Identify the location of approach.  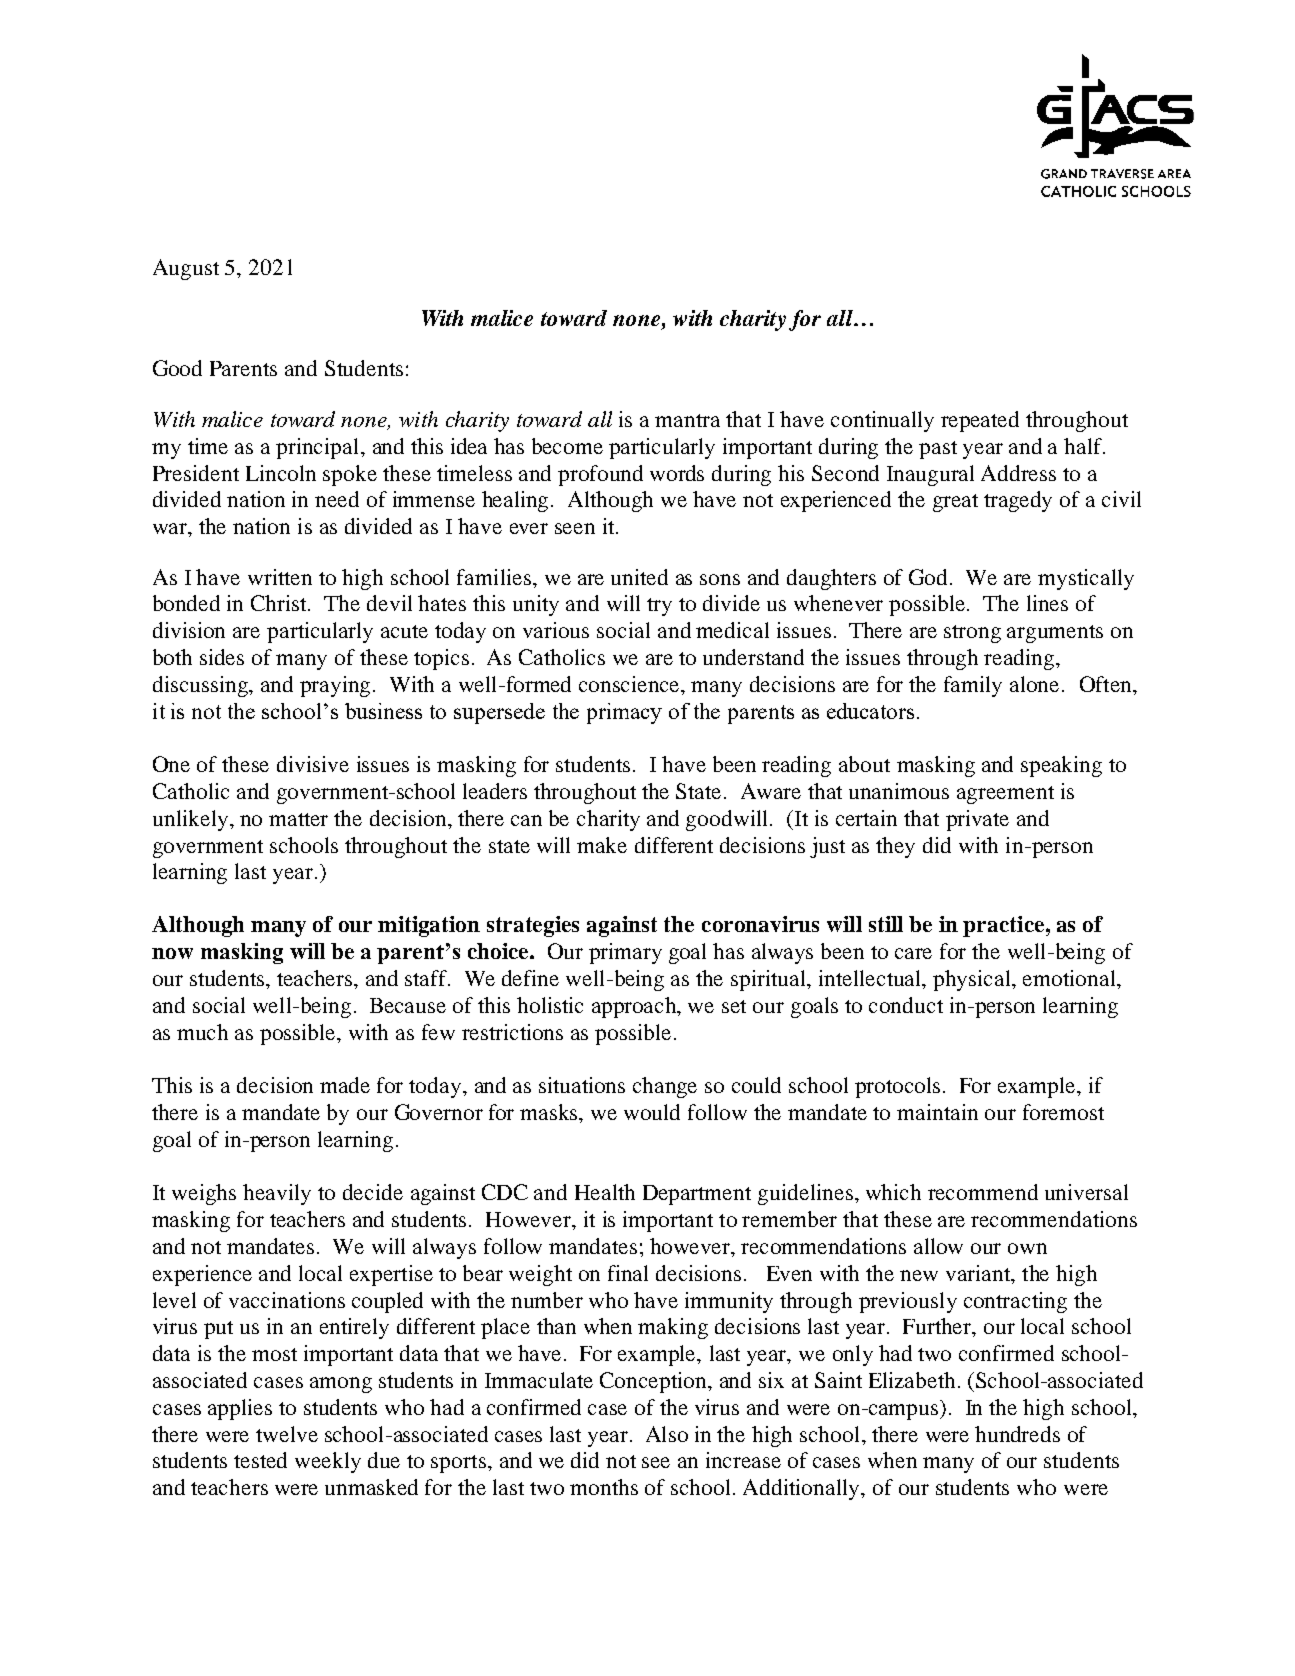
(635, 1007).
